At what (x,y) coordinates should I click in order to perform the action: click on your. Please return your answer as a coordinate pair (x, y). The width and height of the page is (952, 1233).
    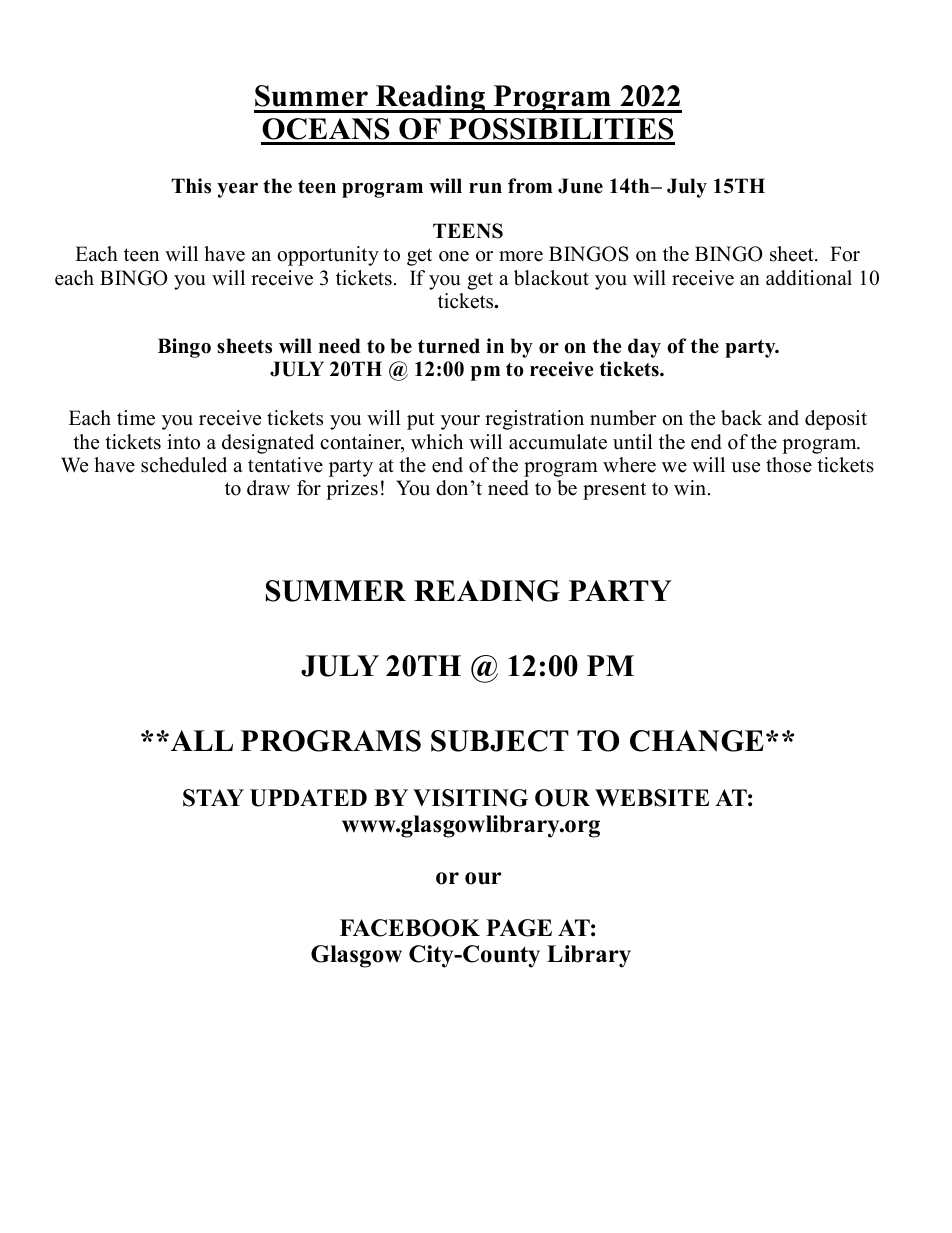
    Looking at the image, I should click on (460, 422).
